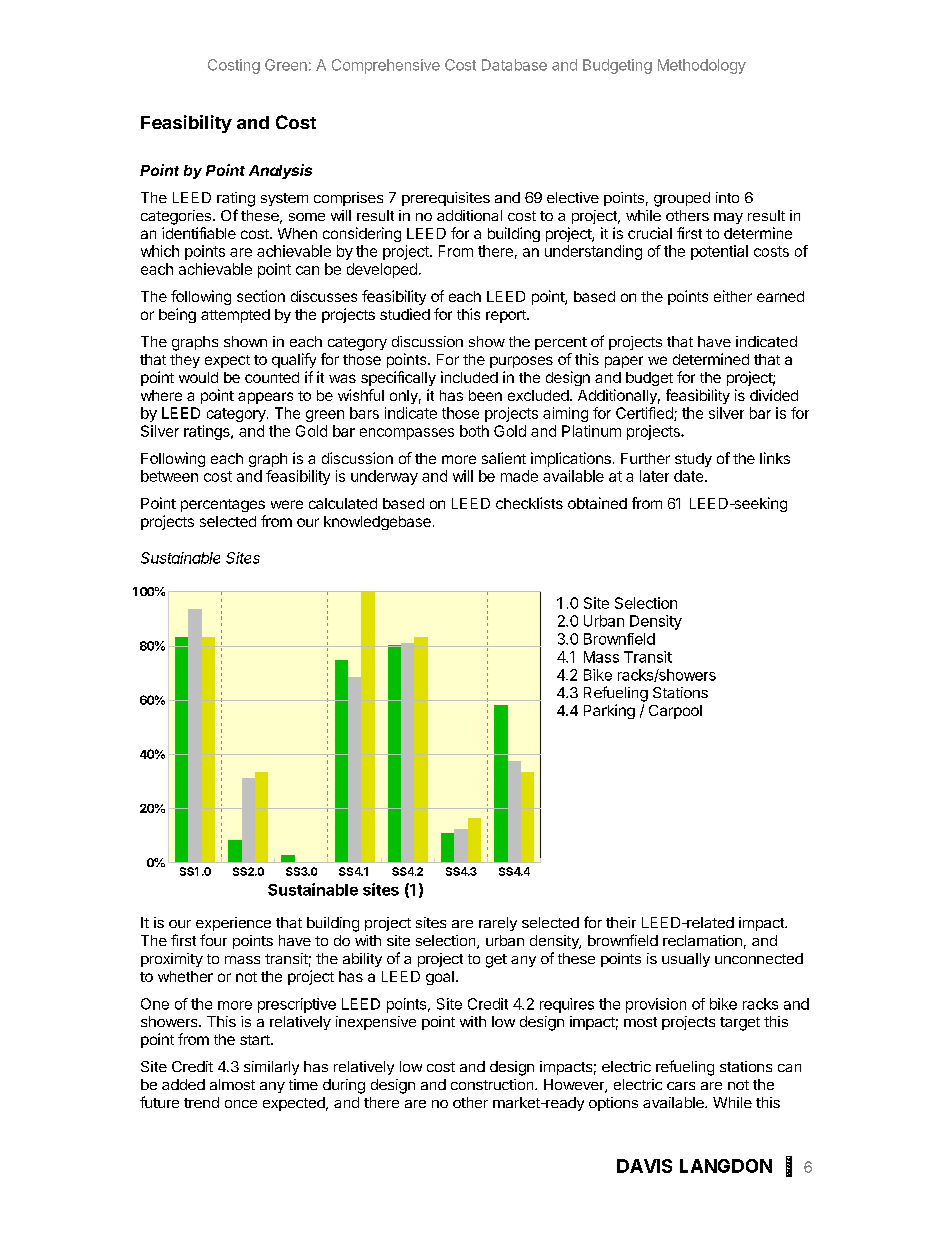  I want to click on Analysis, so click(280, 171).
